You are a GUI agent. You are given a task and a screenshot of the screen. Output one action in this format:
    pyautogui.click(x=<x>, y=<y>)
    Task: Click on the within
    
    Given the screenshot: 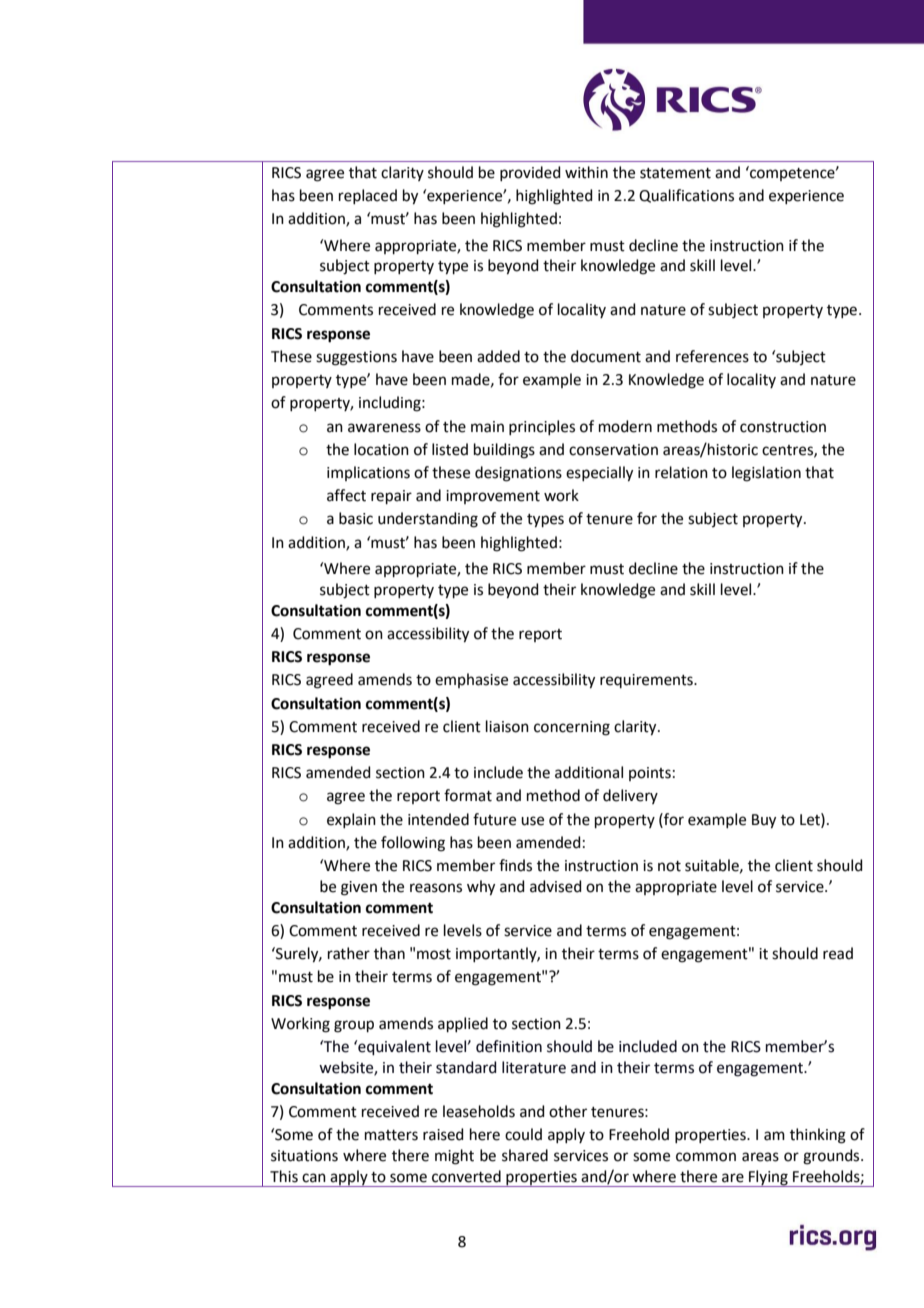 What is the action you would take?
    pyautogui.click(x=586, y=172)
